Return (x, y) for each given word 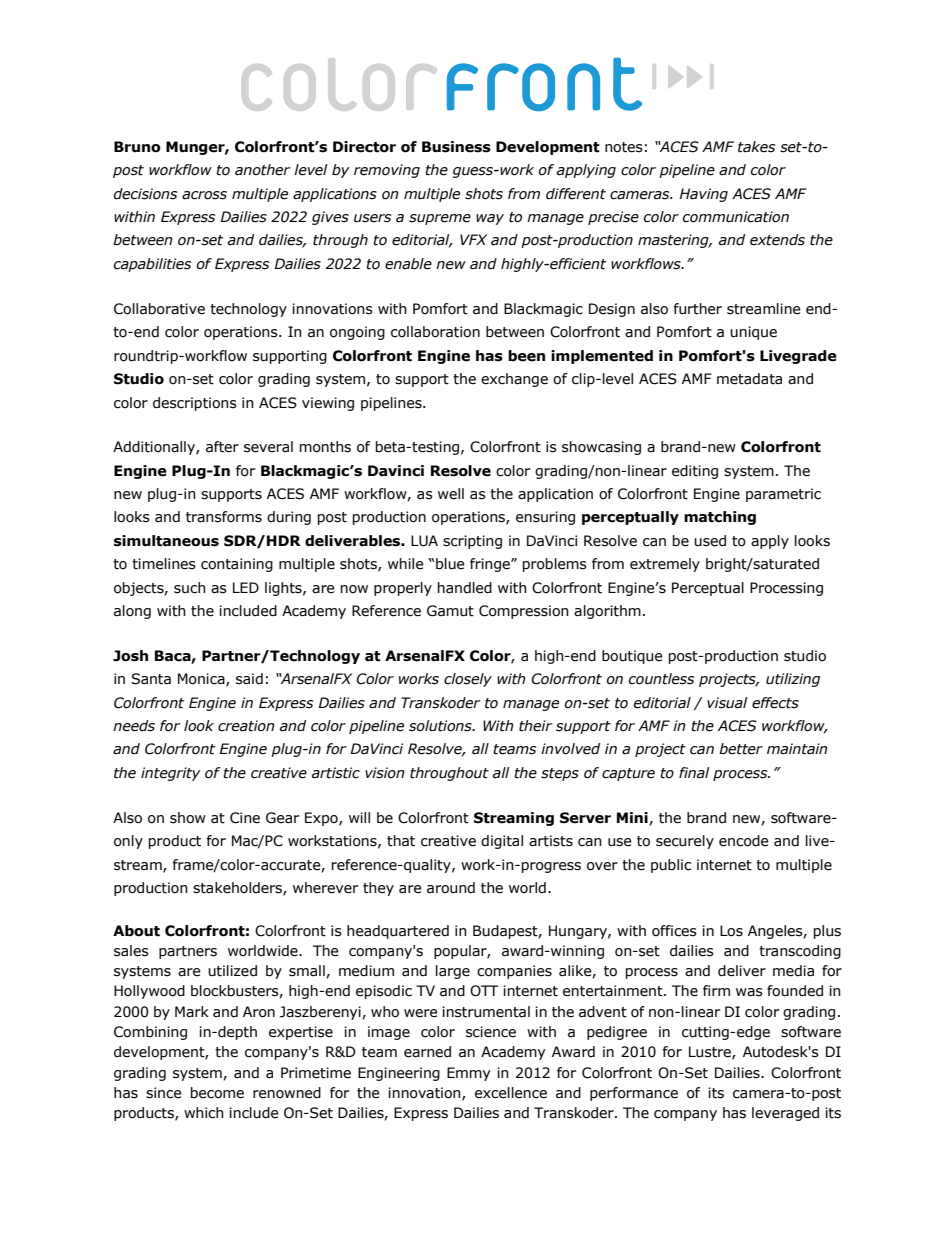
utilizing (793, 680)
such (190, 588)
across (204, 195)
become (217, 1093)
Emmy (468, 1074)
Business (456, 147)
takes (756, 147)
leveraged (785, 1114)
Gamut (450, 611)
